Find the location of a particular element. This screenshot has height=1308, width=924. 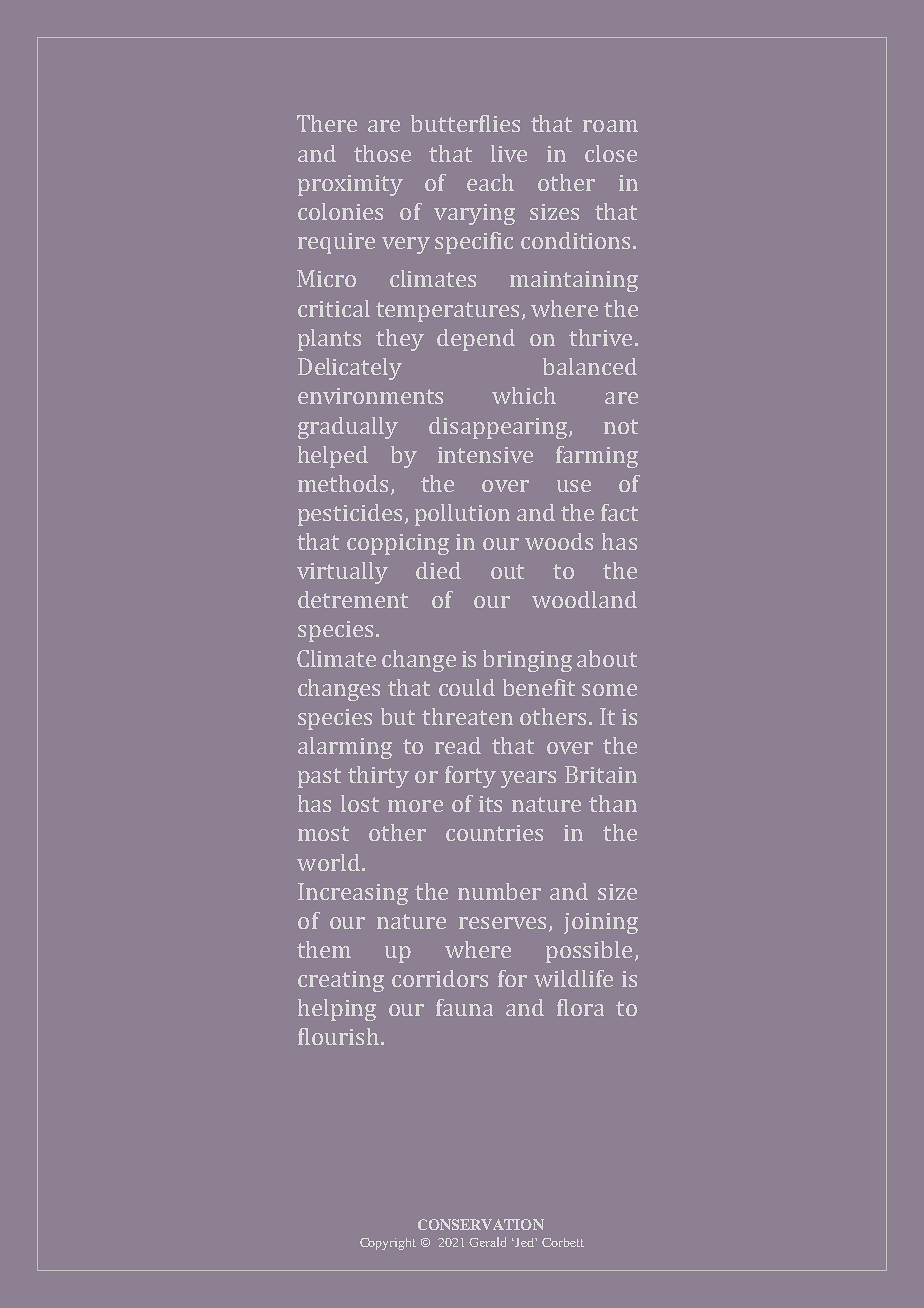

countries is located at coordinates (494, 833).
